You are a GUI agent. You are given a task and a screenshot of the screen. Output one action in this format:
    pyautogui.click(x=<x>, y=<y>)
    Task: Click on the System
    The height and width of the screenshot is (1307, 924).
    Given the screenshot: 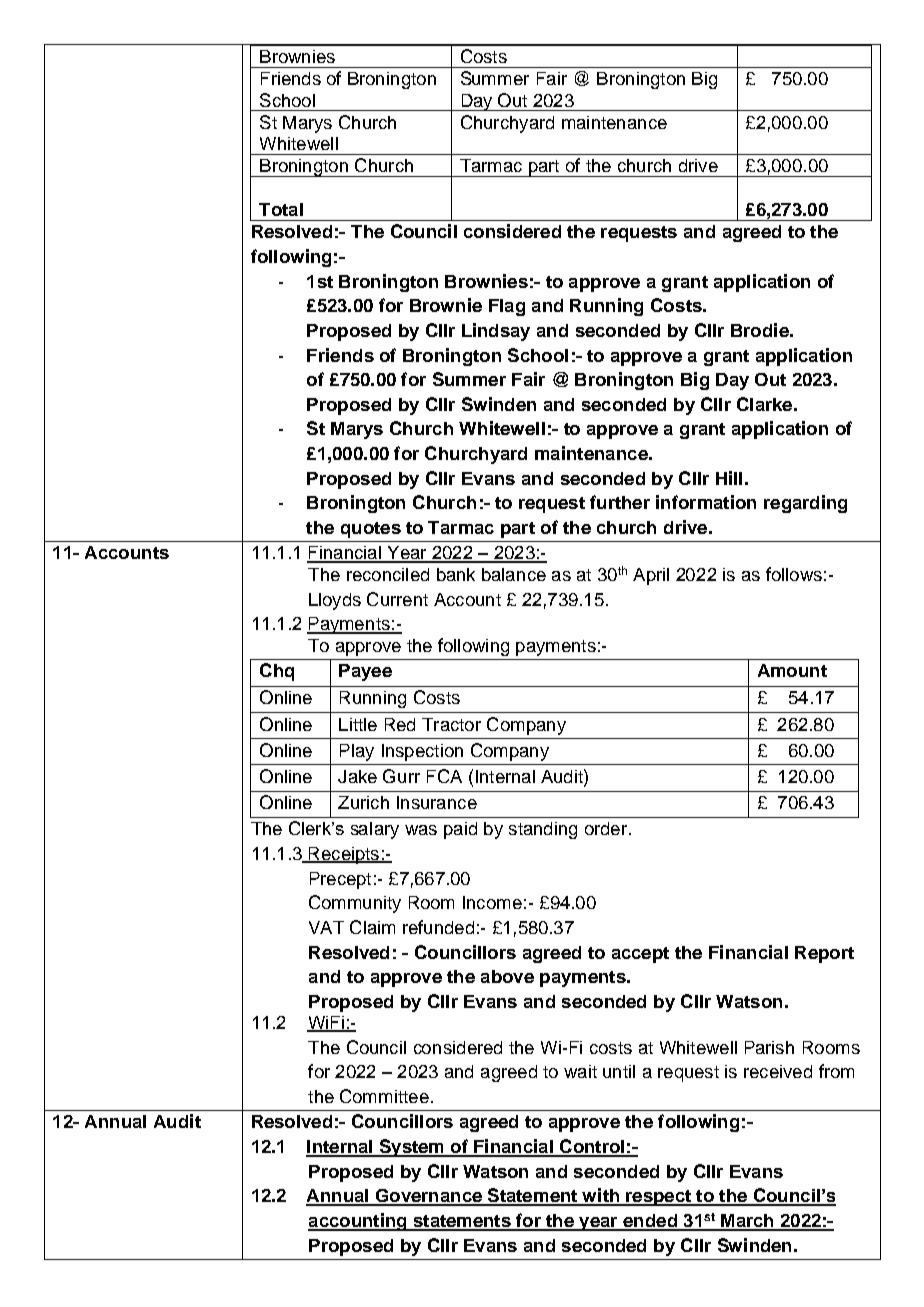 What is the action you would take?
    pyautogui.click(x=411, y=1148)
